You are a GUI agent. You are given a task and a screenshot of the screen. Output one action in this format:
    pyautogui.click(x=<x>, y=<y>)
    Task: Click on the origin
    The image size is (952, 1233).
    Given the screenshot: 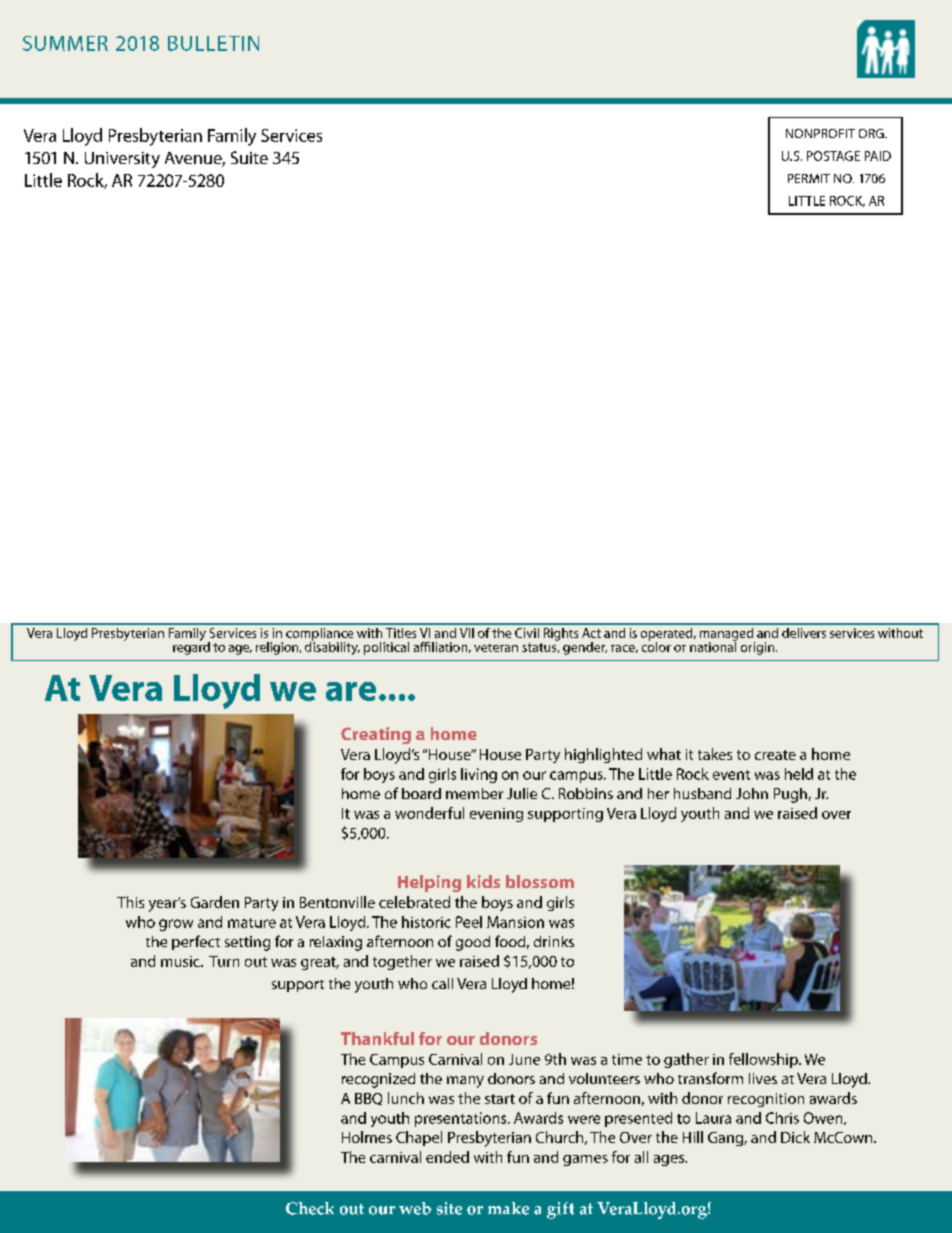 What is the action you would take?
    pyautogui.click(x=757, y=648)
